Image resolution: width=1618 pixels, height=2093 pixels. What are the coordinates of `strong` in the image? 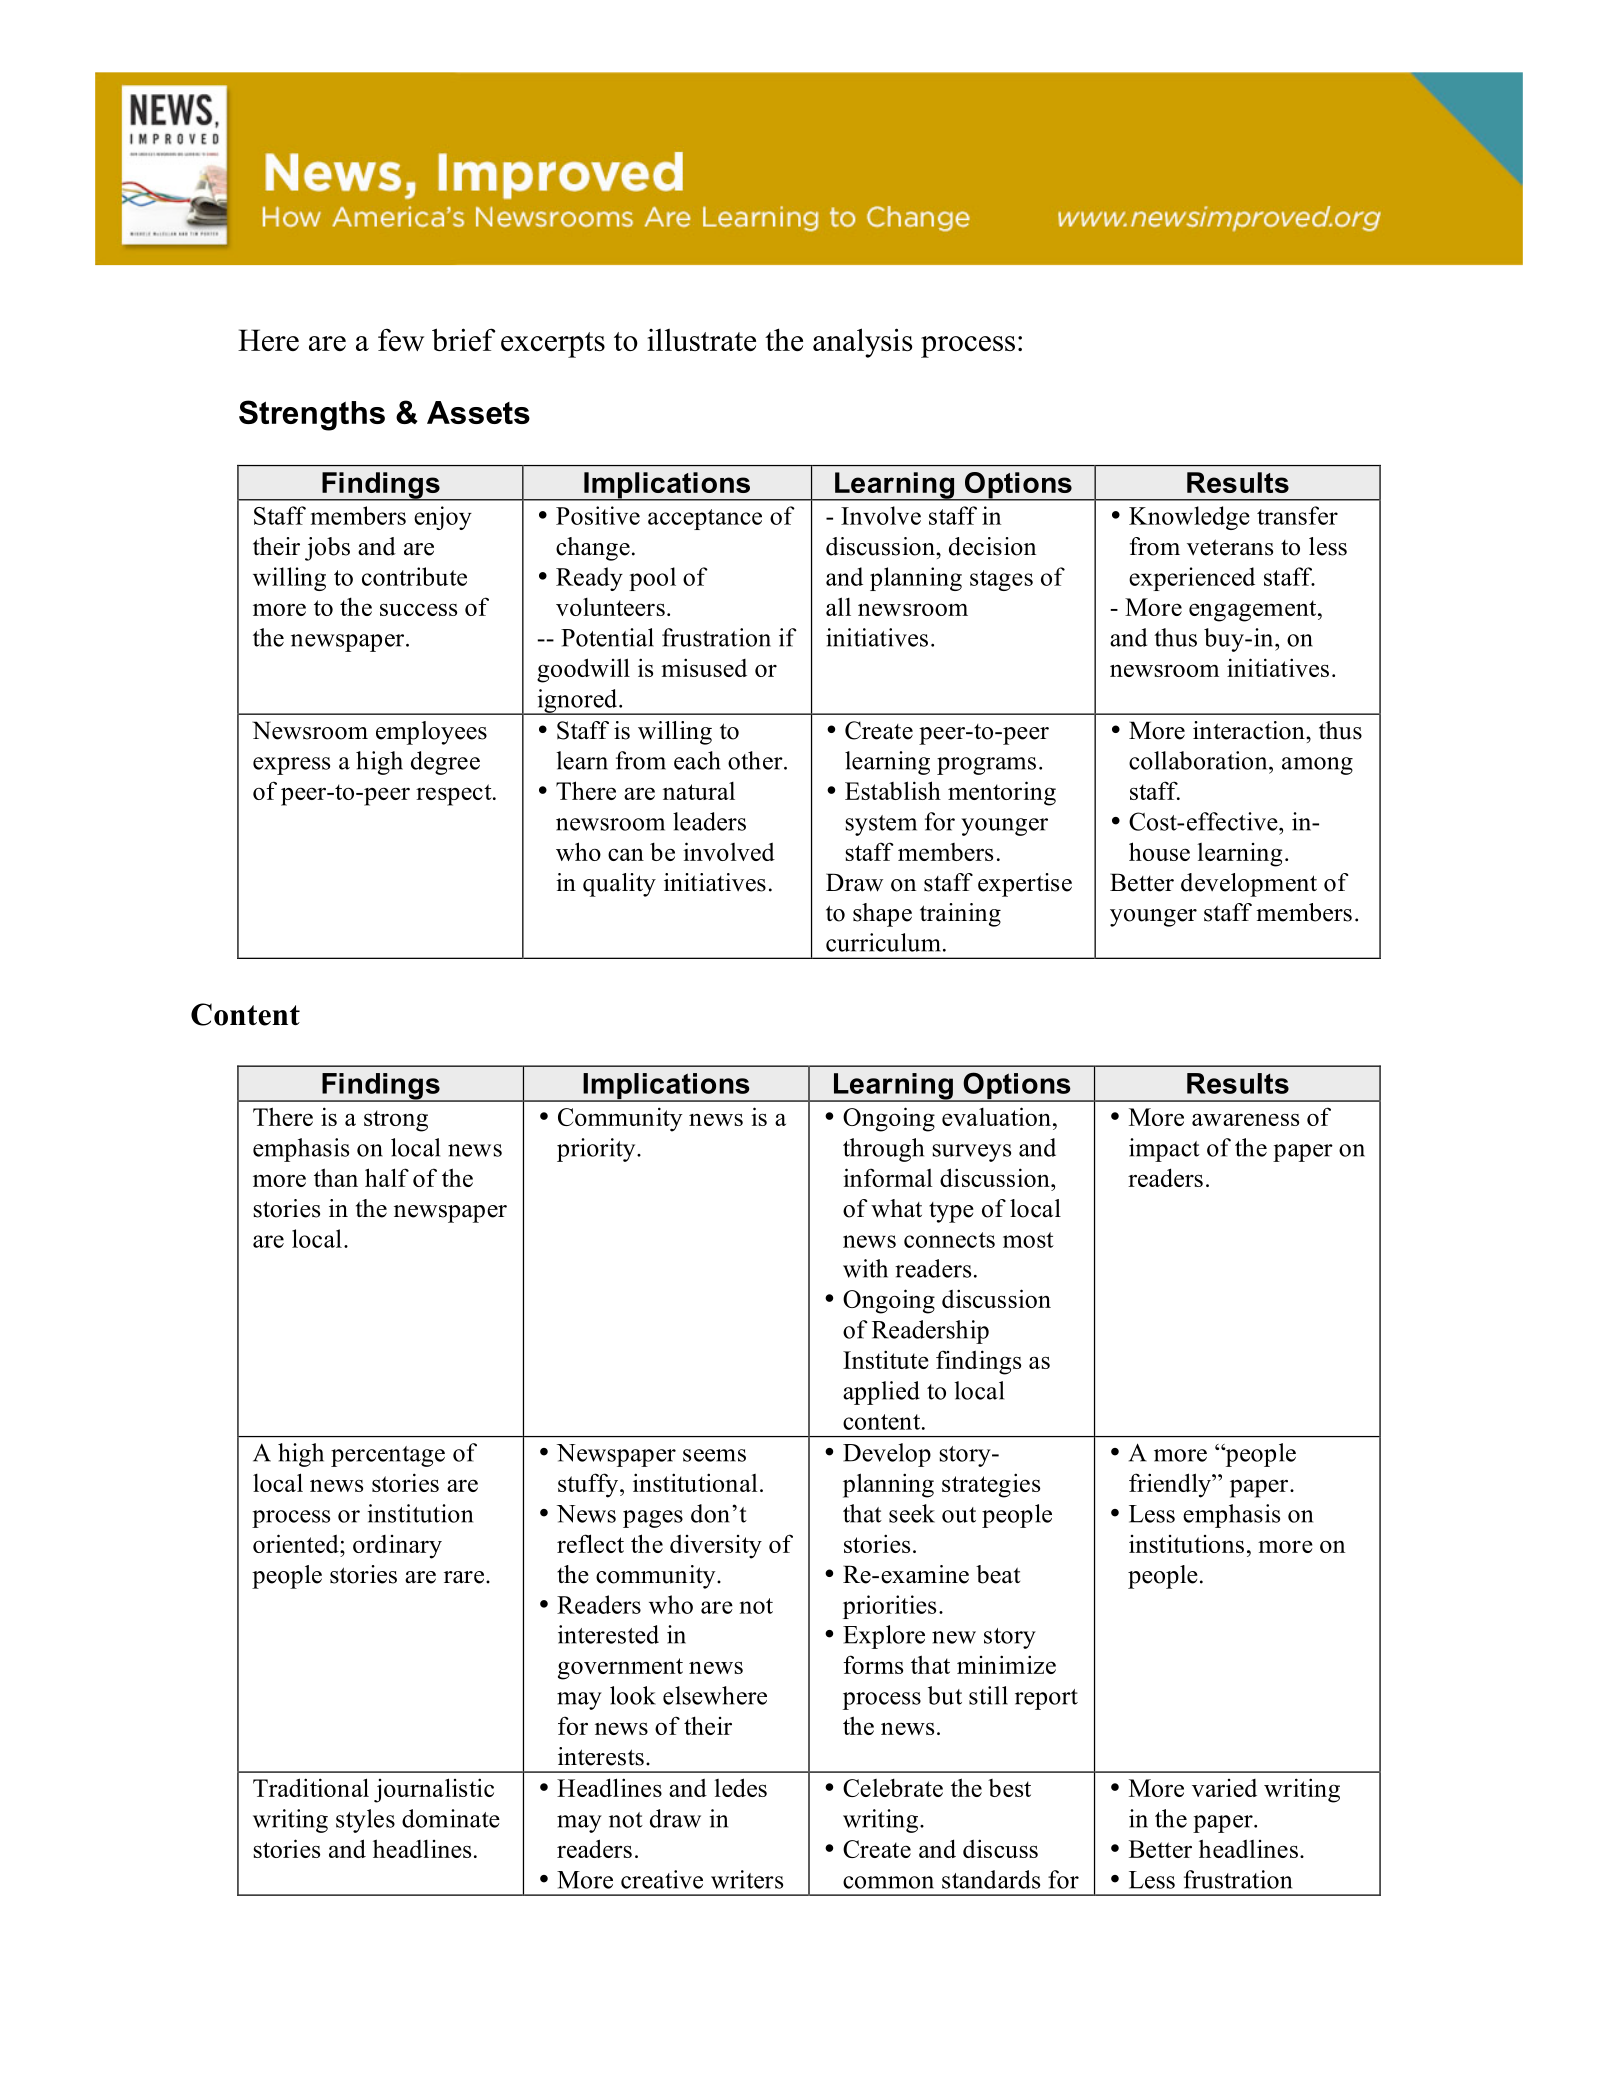 It's located at (396, 1121).
